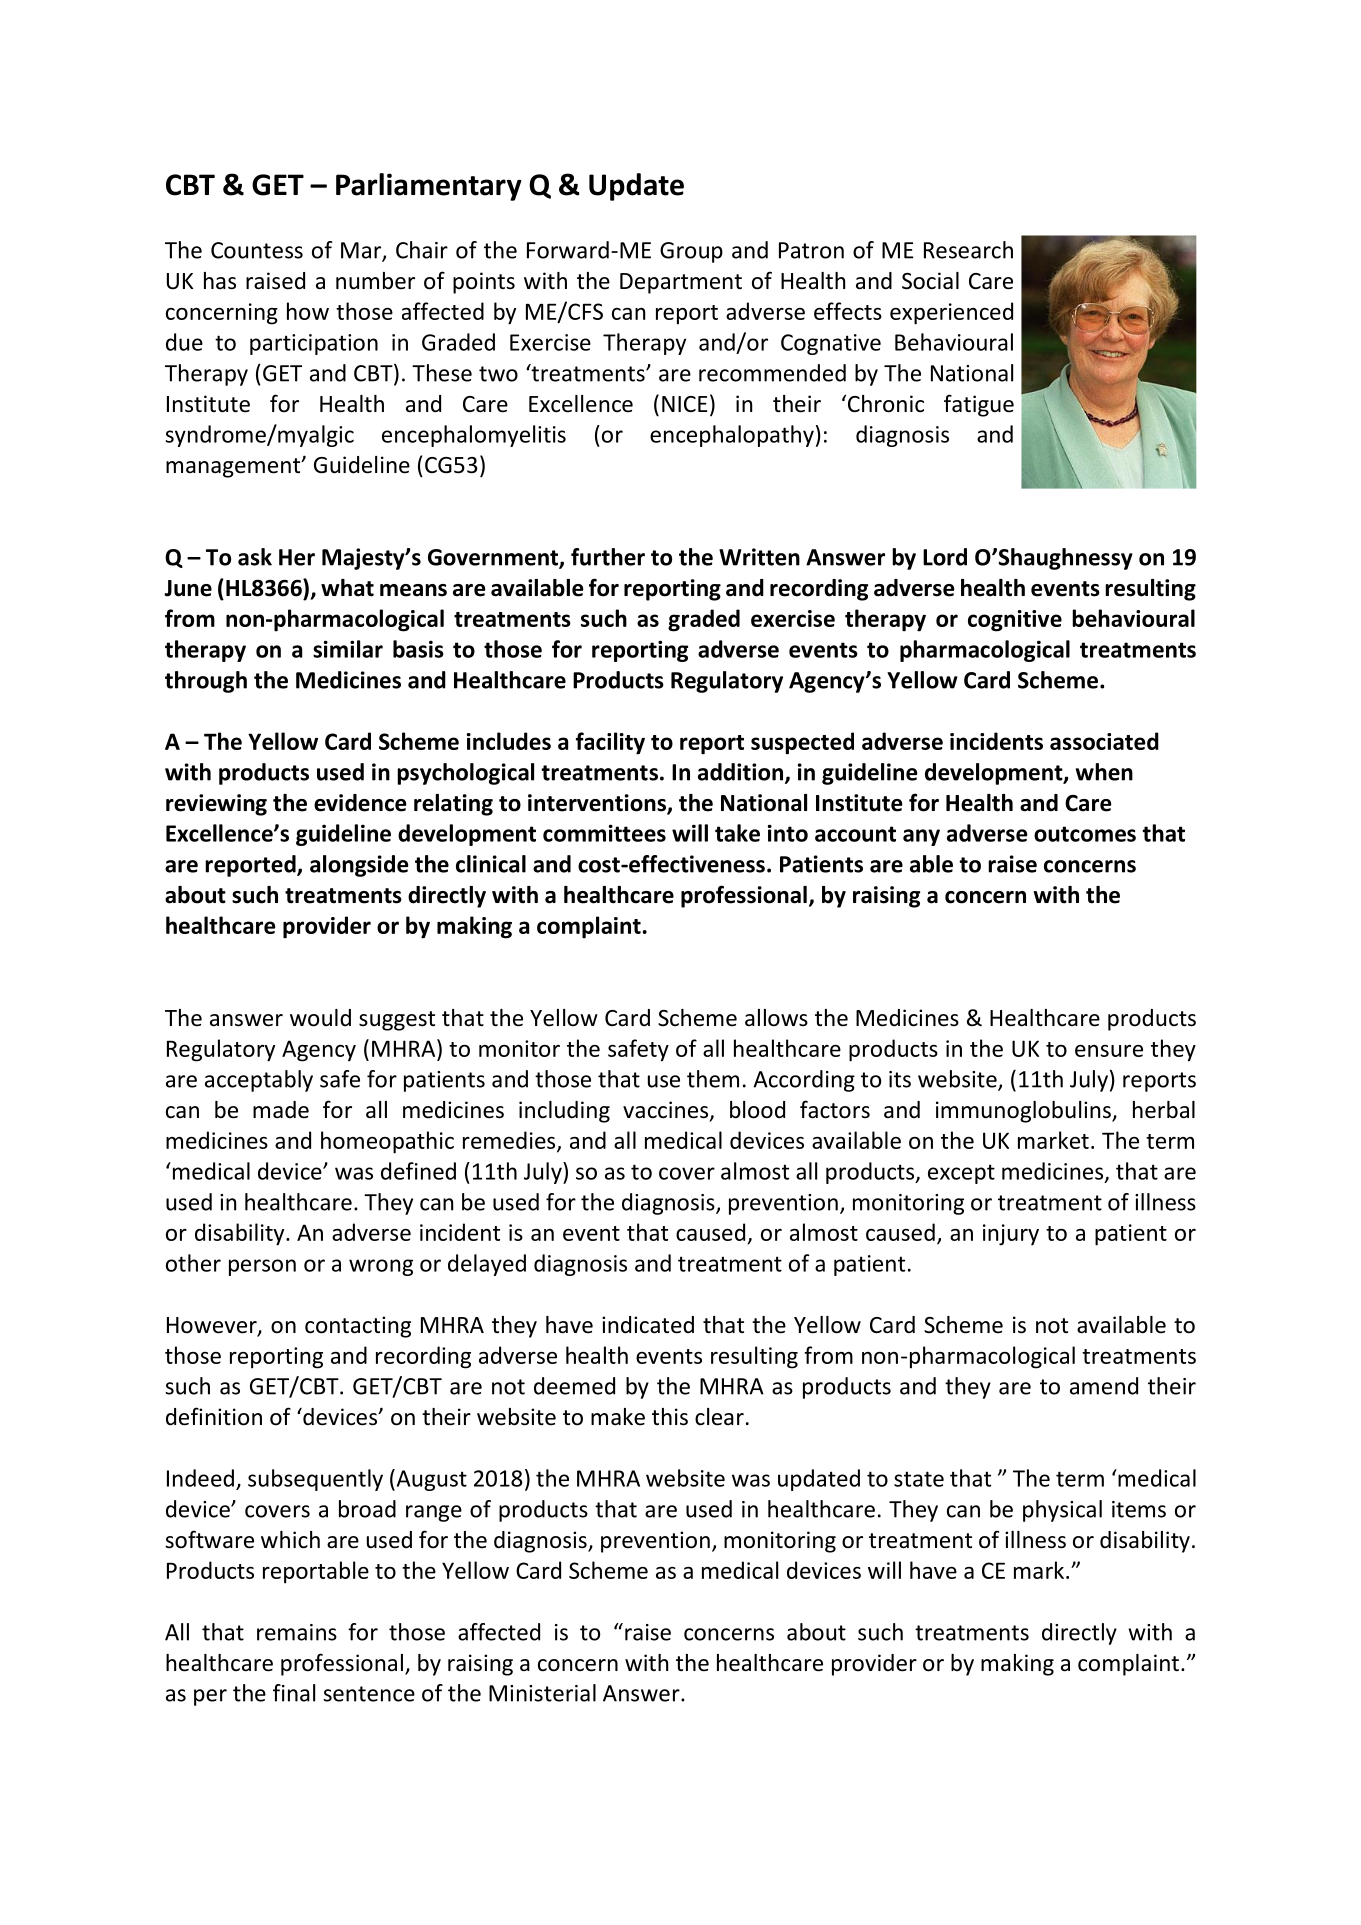 The height and width of the screenshot is (1925, 1361). Describe the element at coordinates (1104, 741) in the screenshot. I see `associated` at that location.
